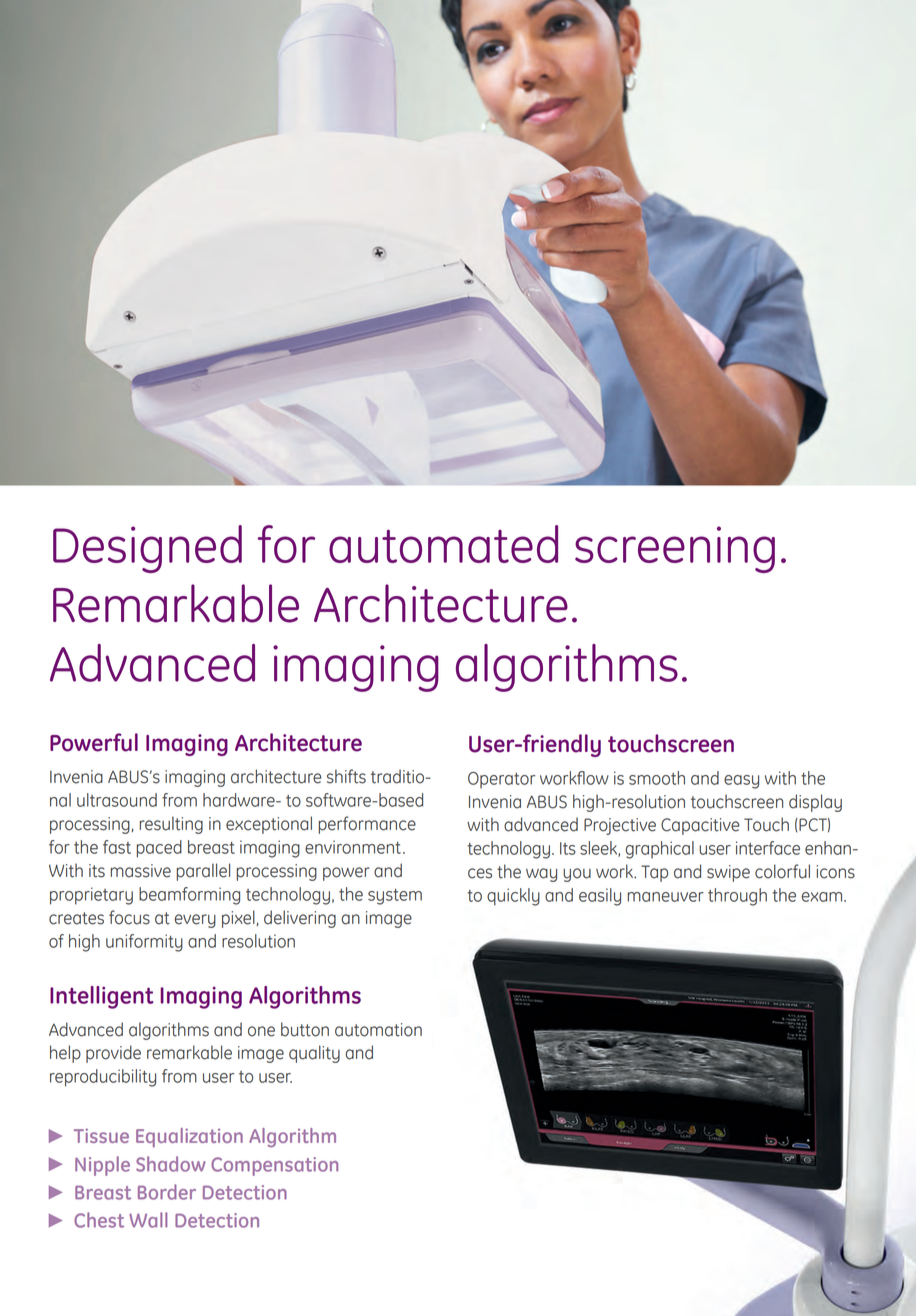  Describe the element at coordinates (741, 782) in the screenshot. I see `easy` at that location.
